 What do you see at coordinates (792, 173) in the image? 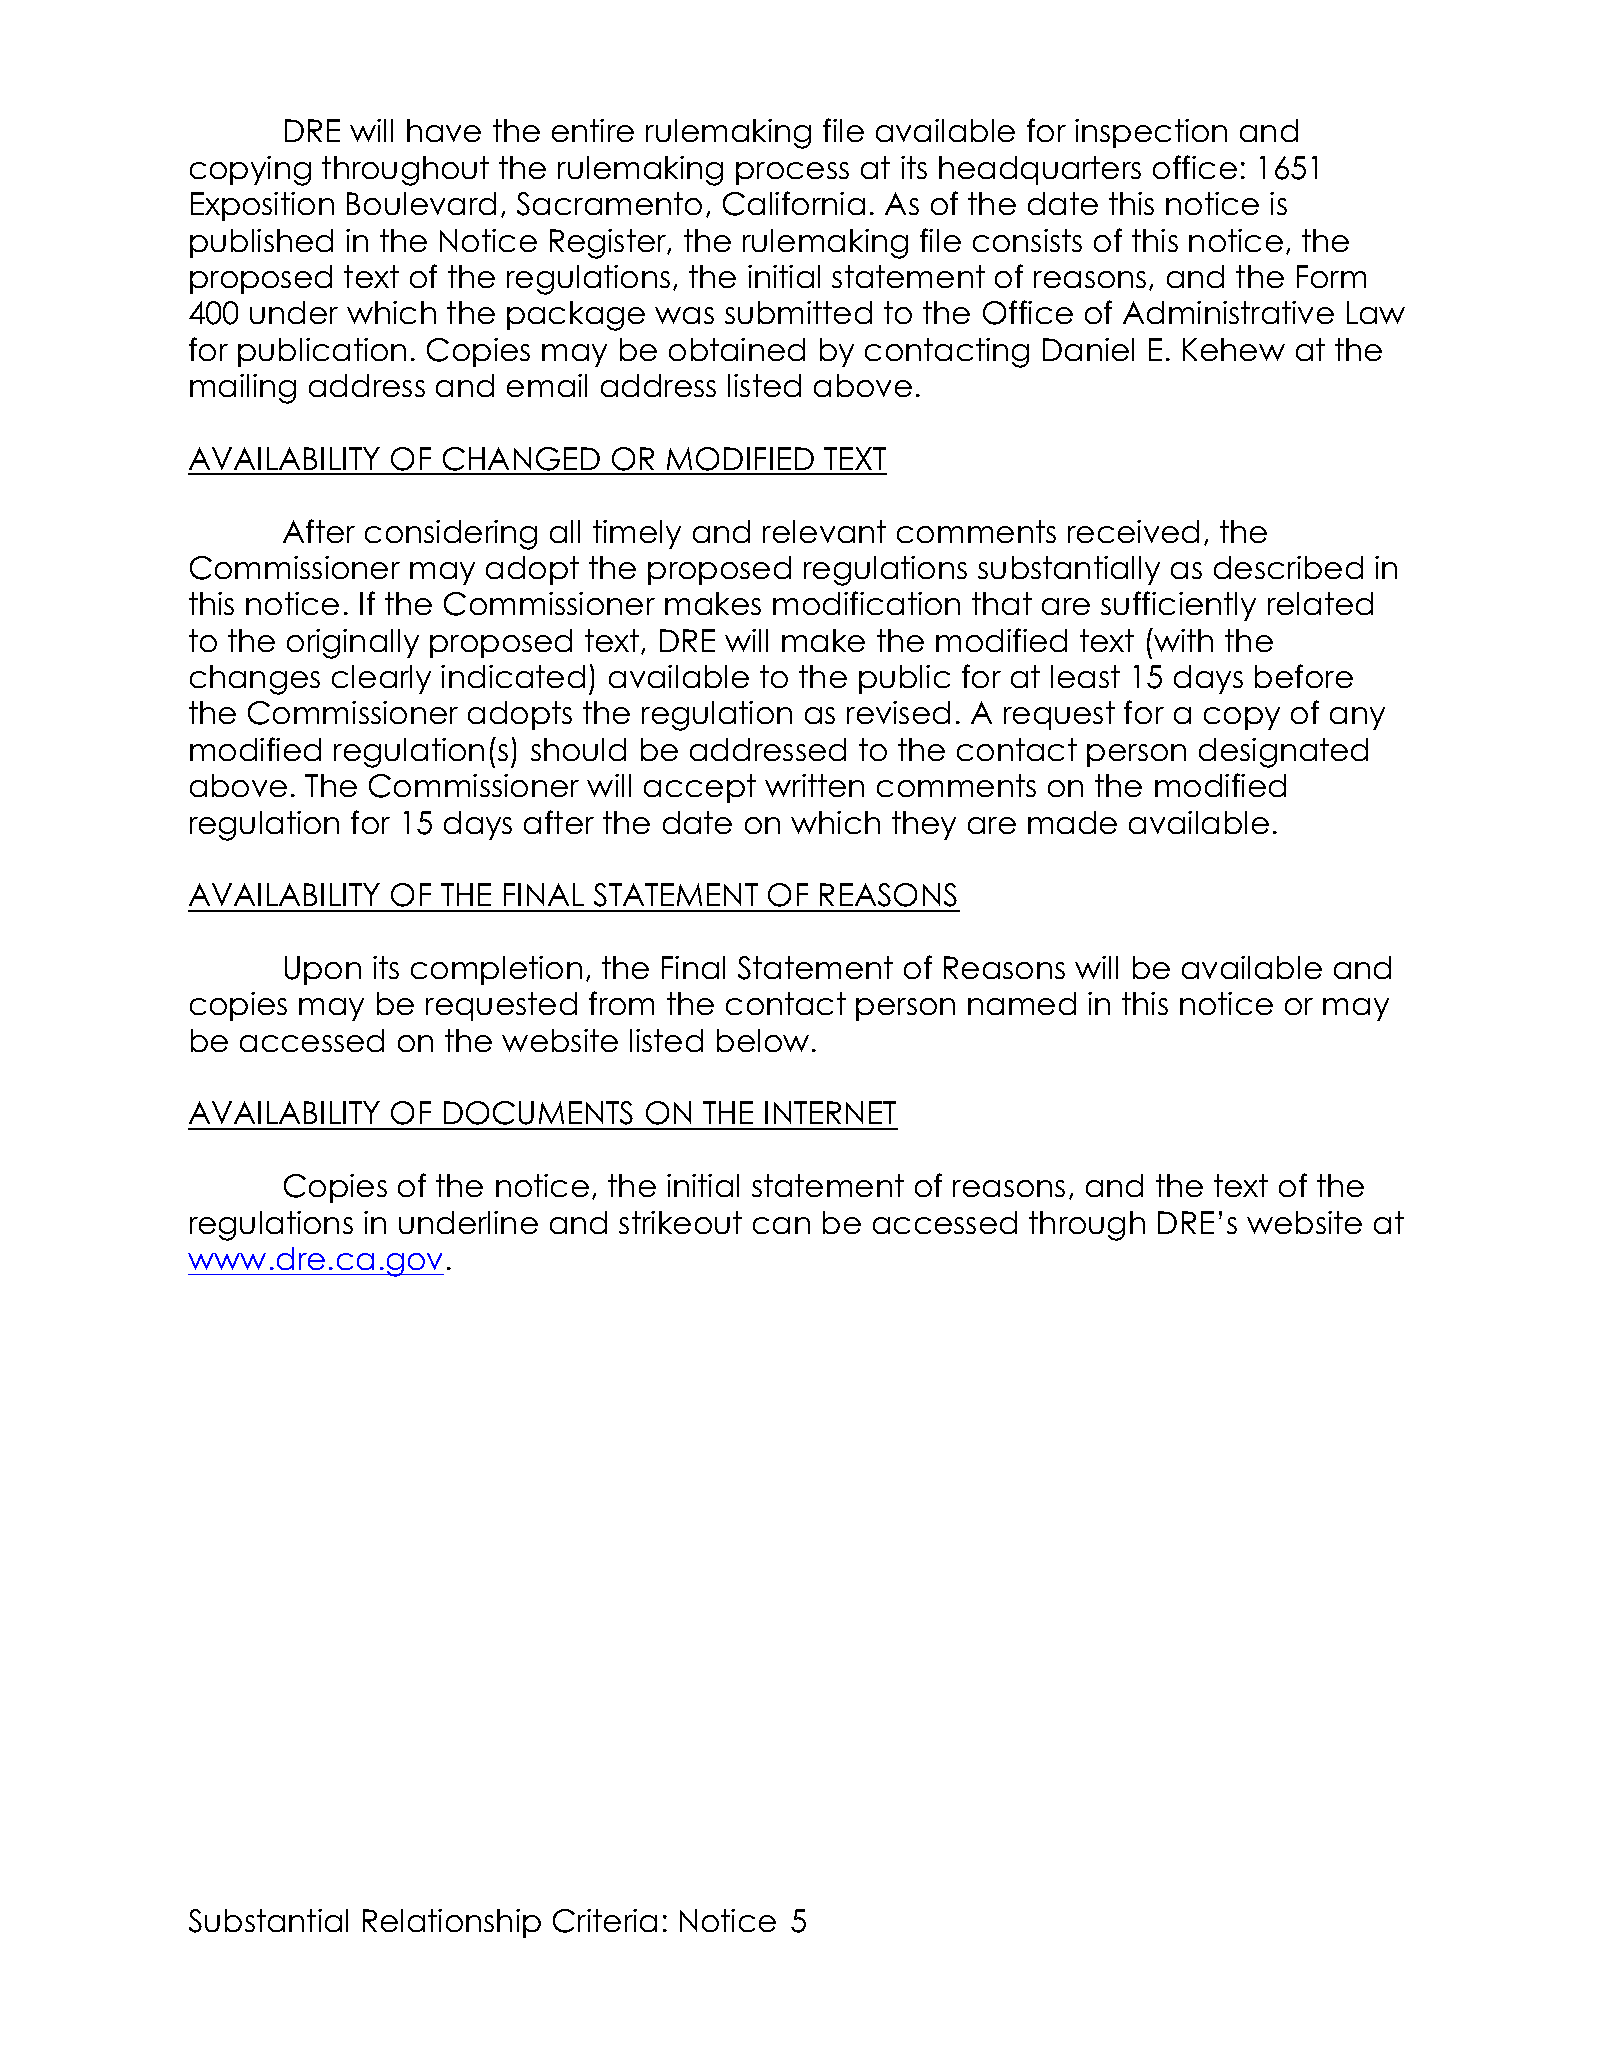
I see `process` at bounding box center [792, 173].
